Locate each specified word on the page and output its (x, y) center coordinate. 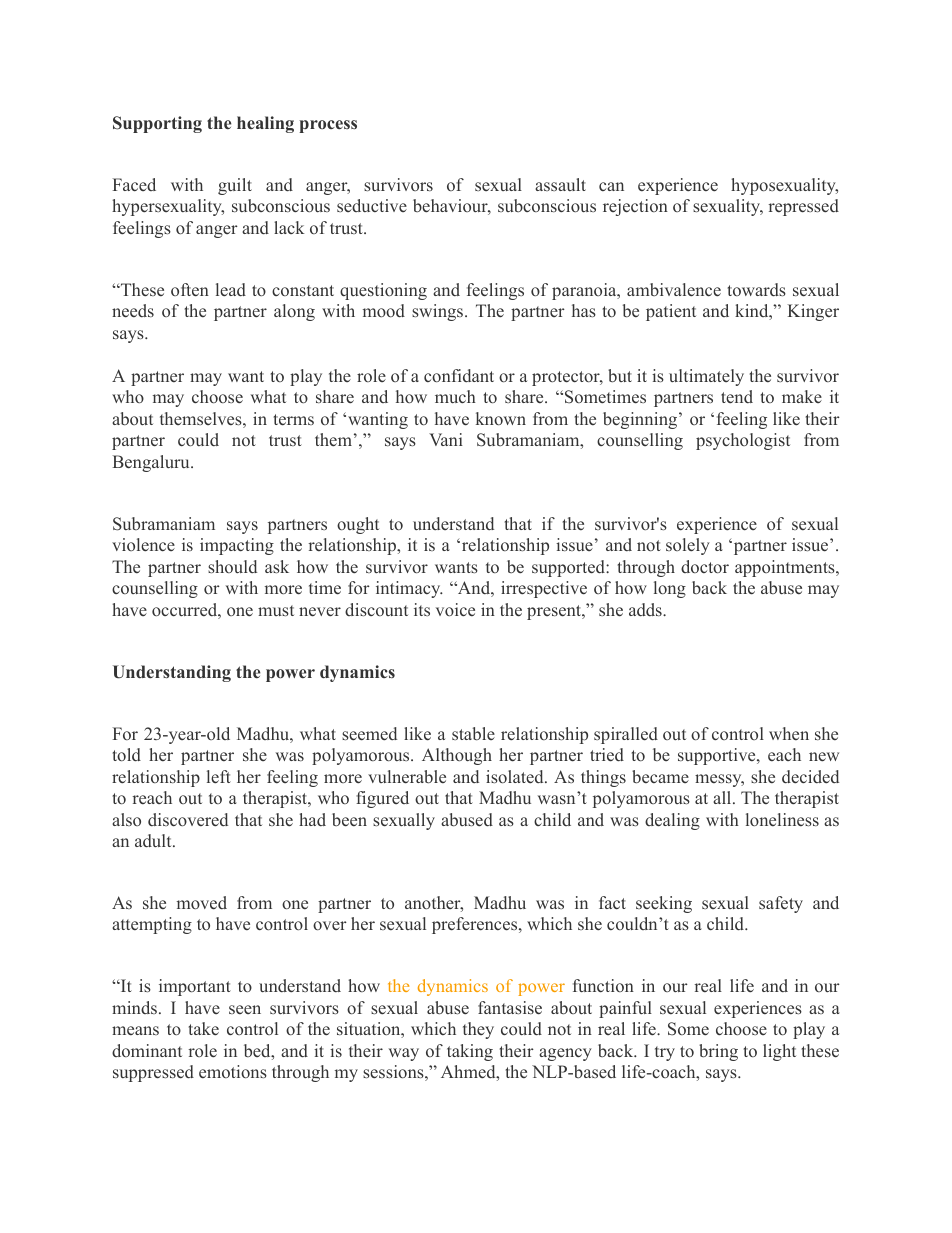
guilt (235, 186)
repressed (804, 207)
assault (560, 184)
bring (718, 1052)
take (204, 1029)
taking (470, 1052)
